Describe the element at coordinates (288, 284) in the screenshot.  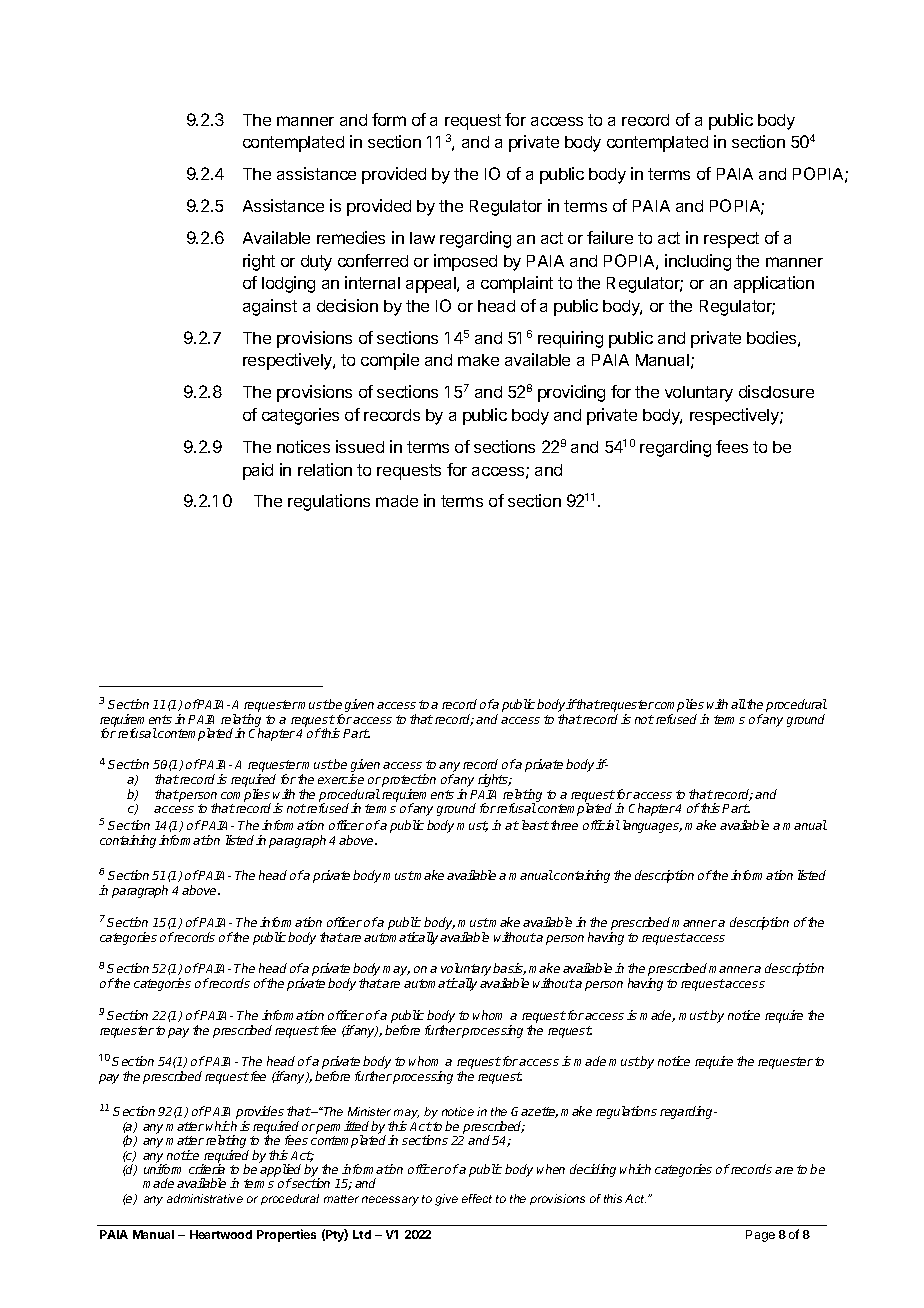
I see `lodging` at that location.
